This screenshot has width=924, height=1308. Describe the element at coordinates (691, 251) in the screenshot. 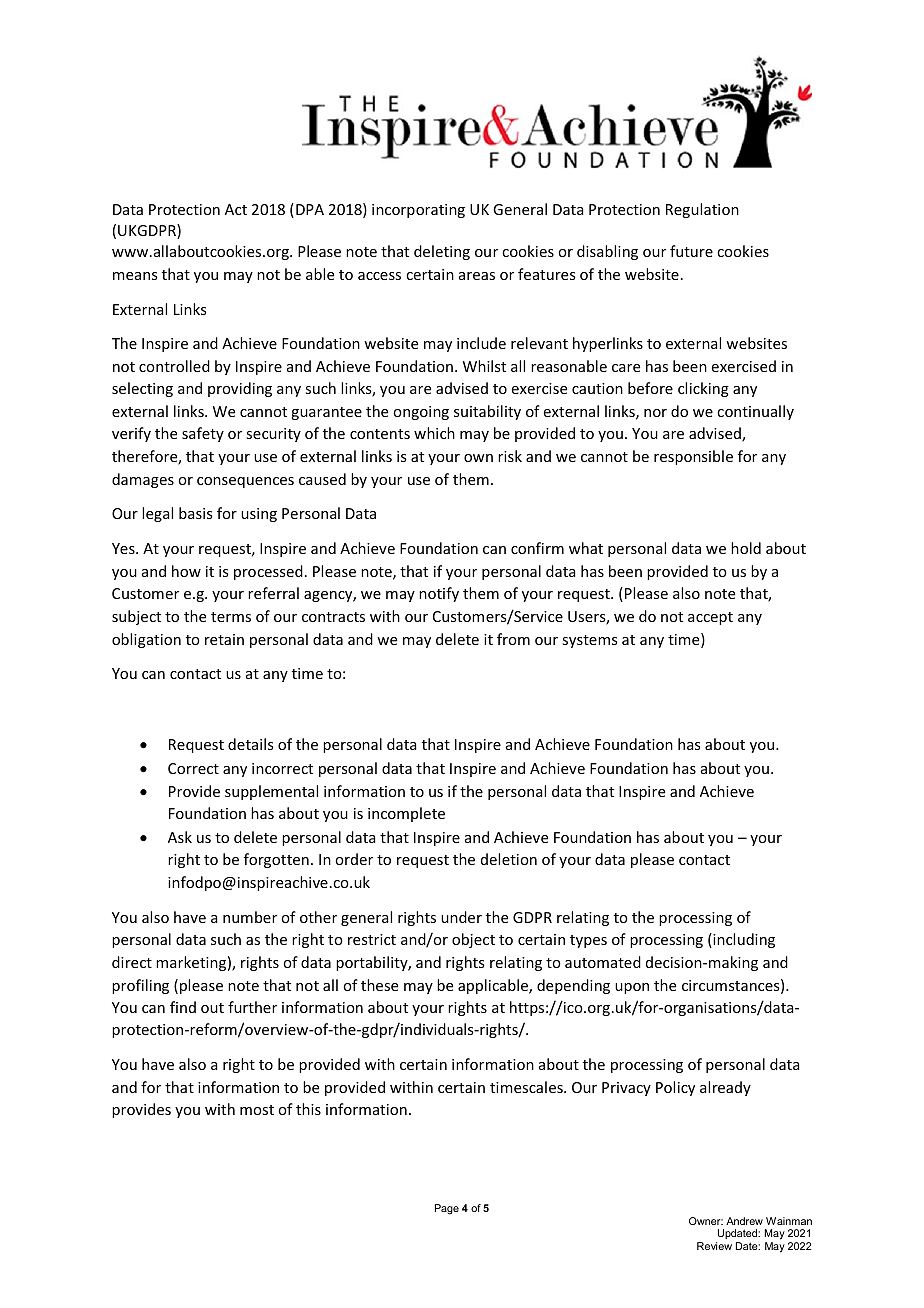

I see `future` at that location.
